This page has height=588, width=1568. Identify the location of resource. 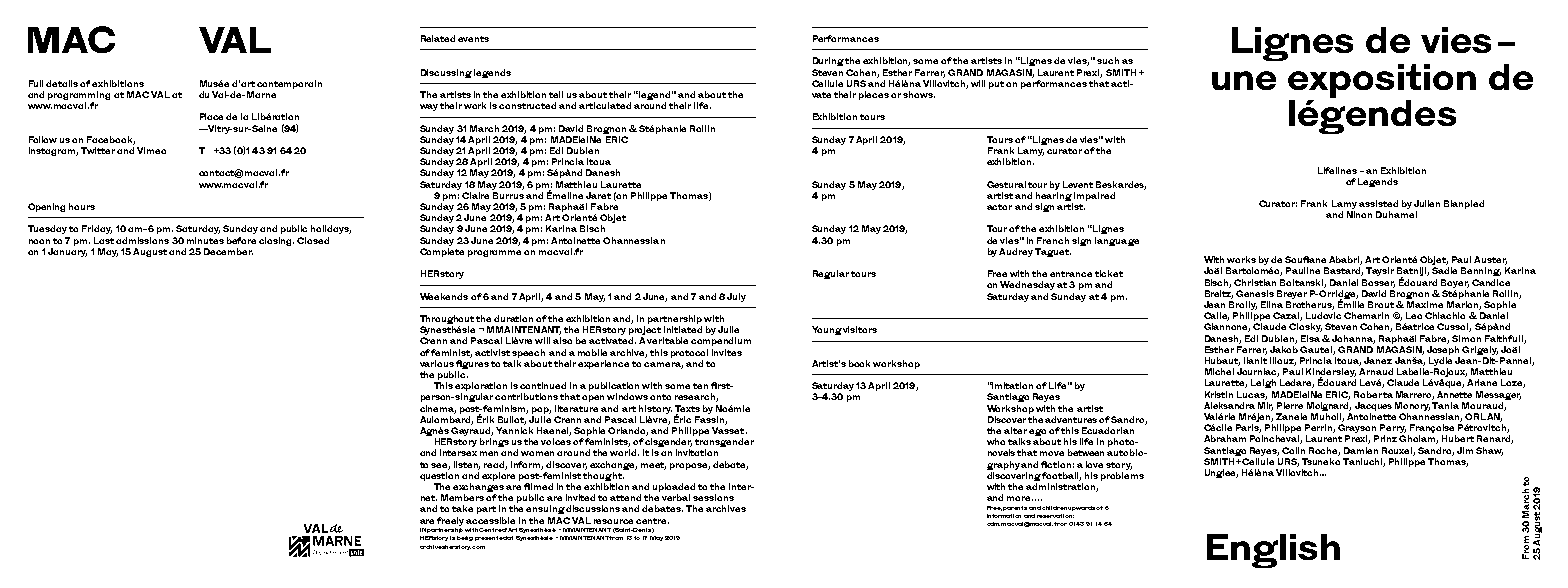
(613, 521).
